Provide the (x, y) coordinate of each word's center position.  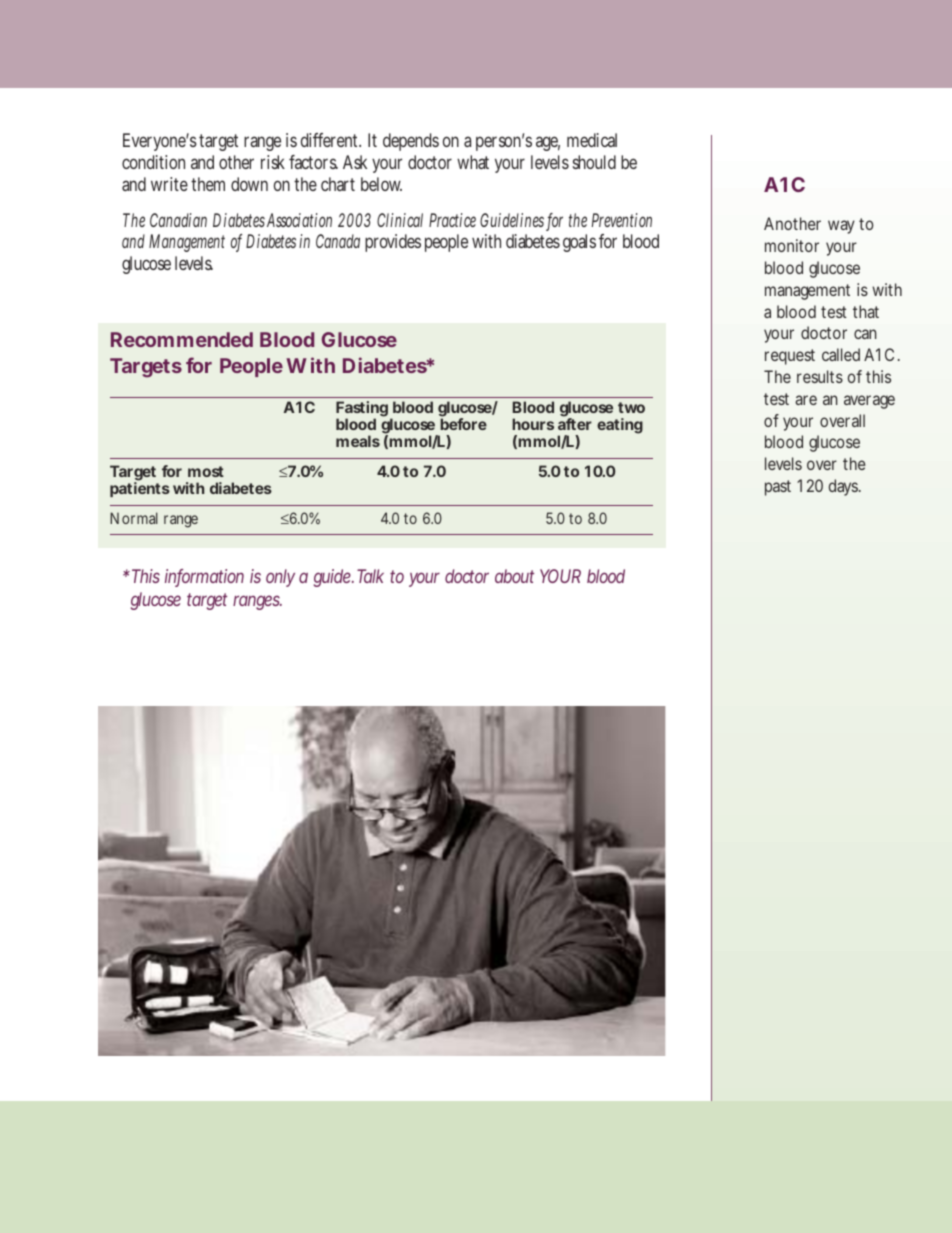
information (204, 577)
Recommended (182, 339)
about (514, 576)
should (594, 162)
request (790, 357)
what (473, 162)
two (631, 407)
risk (273, 162)
